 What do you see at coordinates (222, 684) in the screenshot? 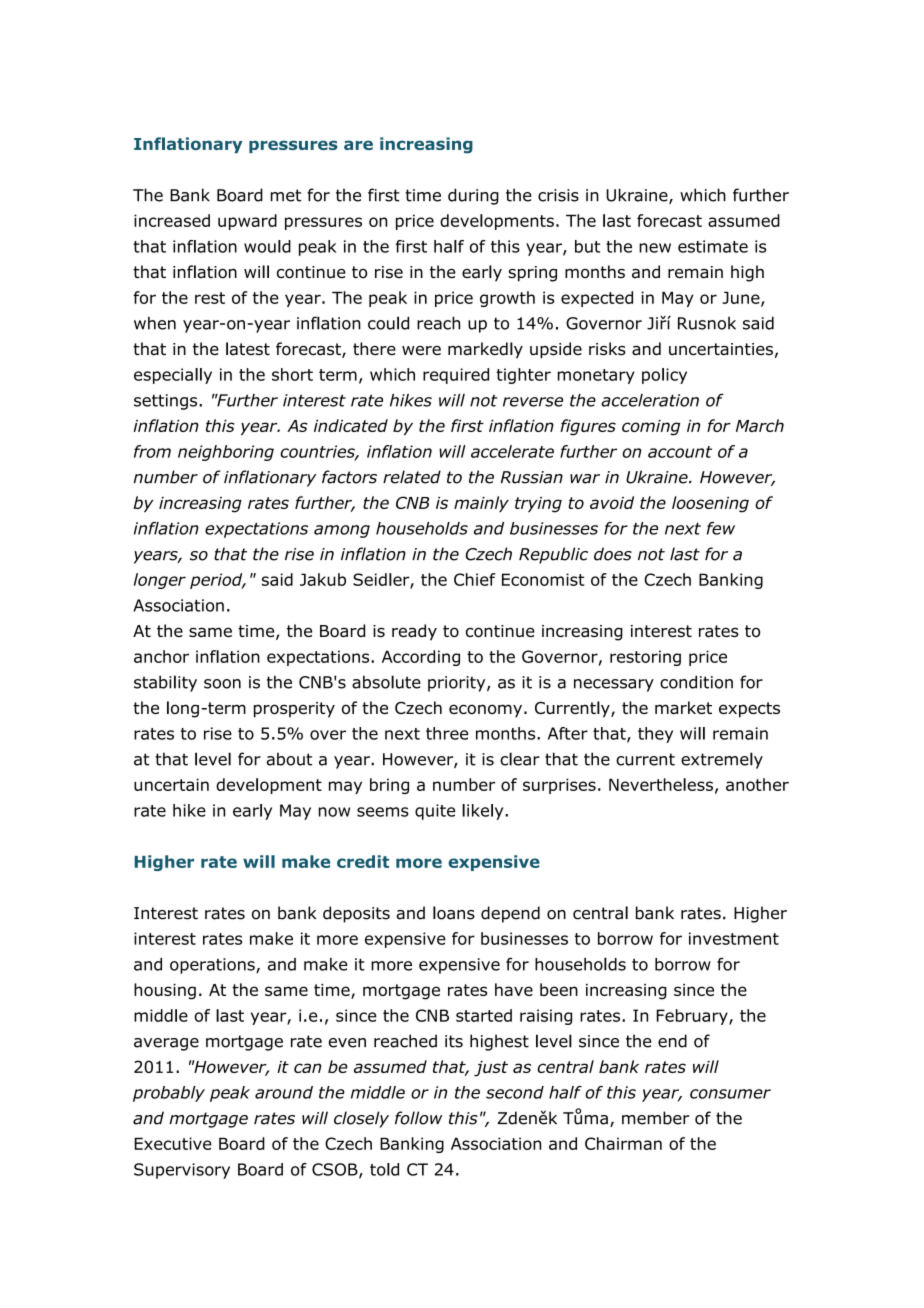
I see `soon` at bounding box center [222, 684].
